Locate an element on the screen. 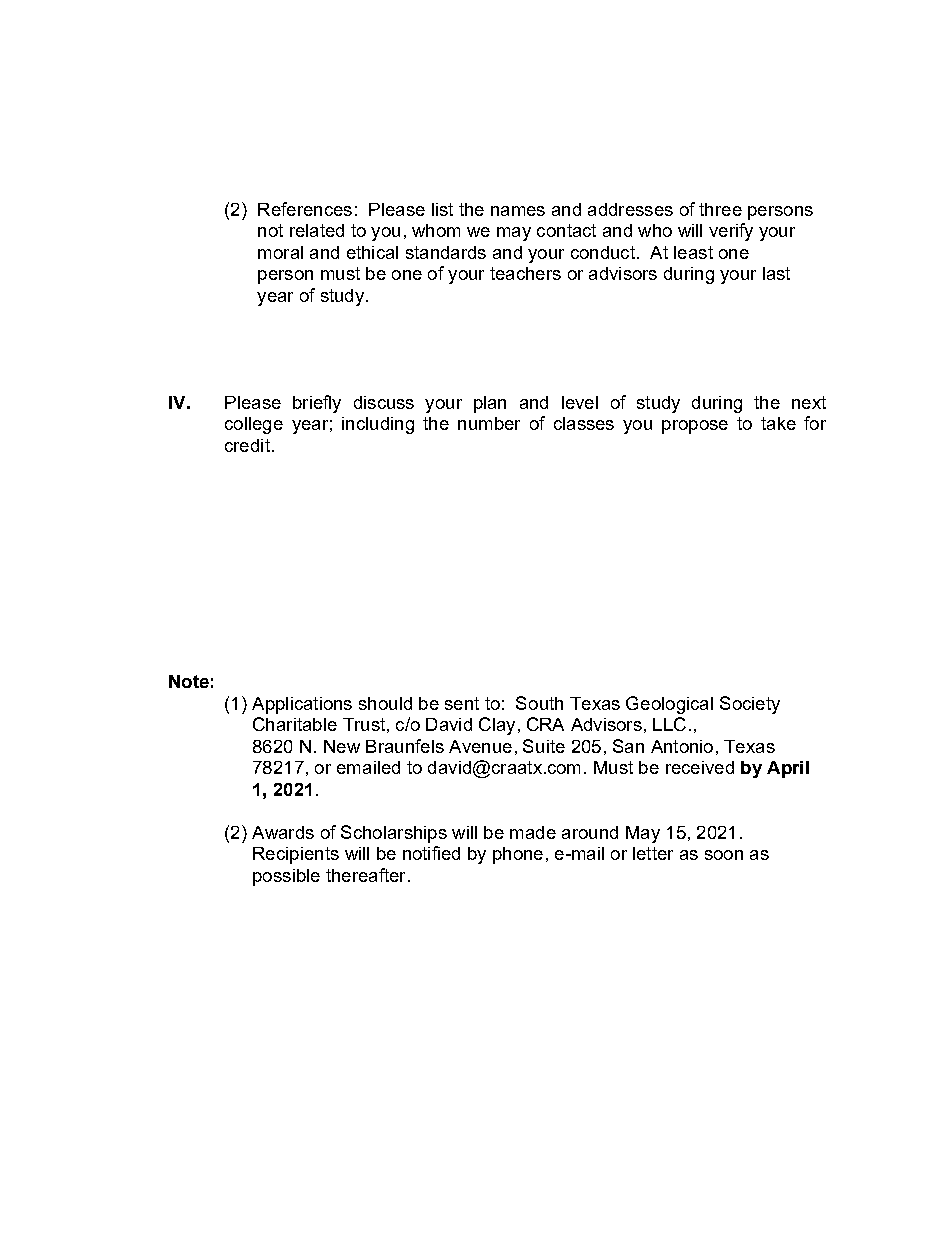 Image resolution: width=952 pixels, height=1233 pixels. verify is located at coordinates (731, 232).
